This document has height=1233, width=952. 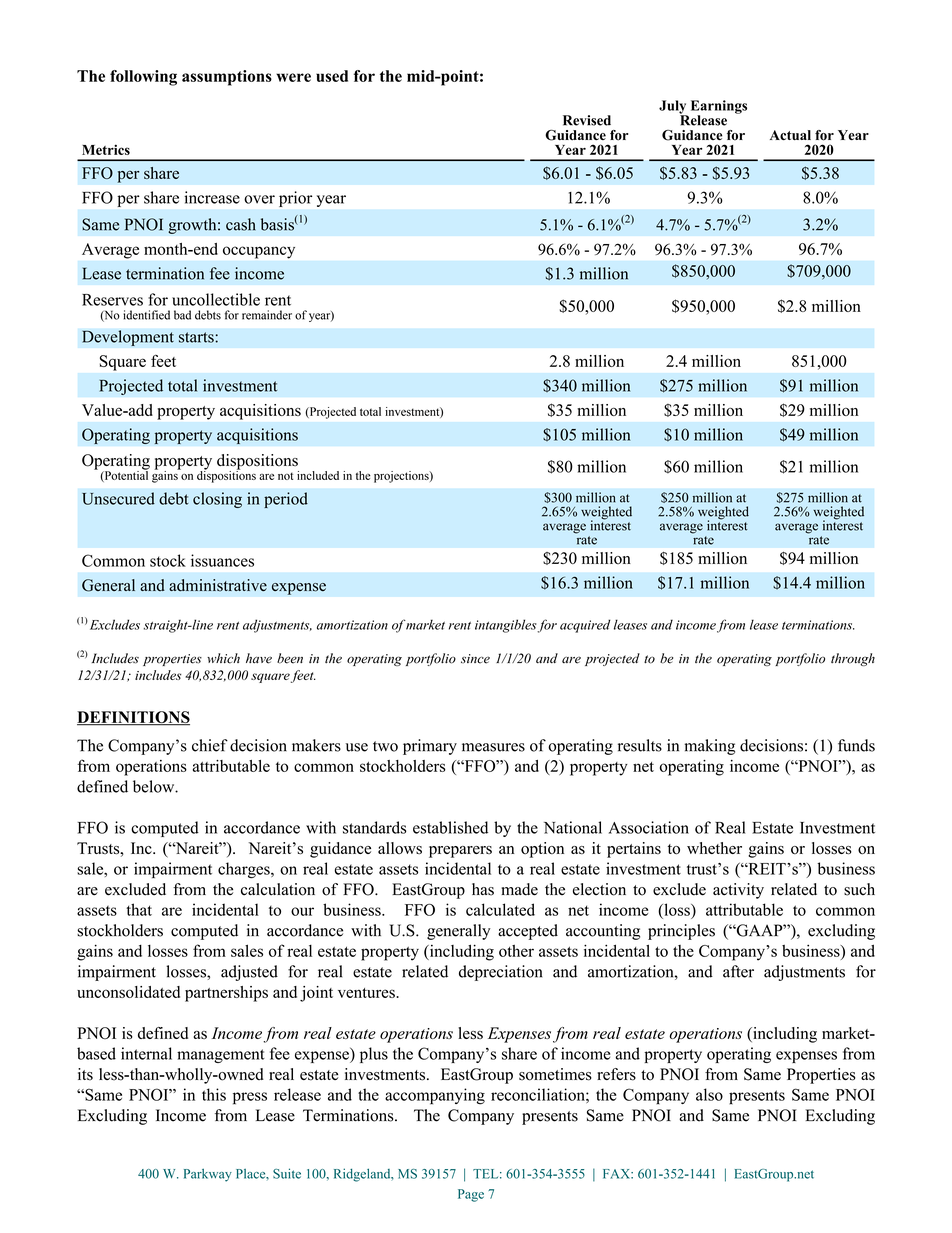 I want to click on since, so click(x=475, y=659).
